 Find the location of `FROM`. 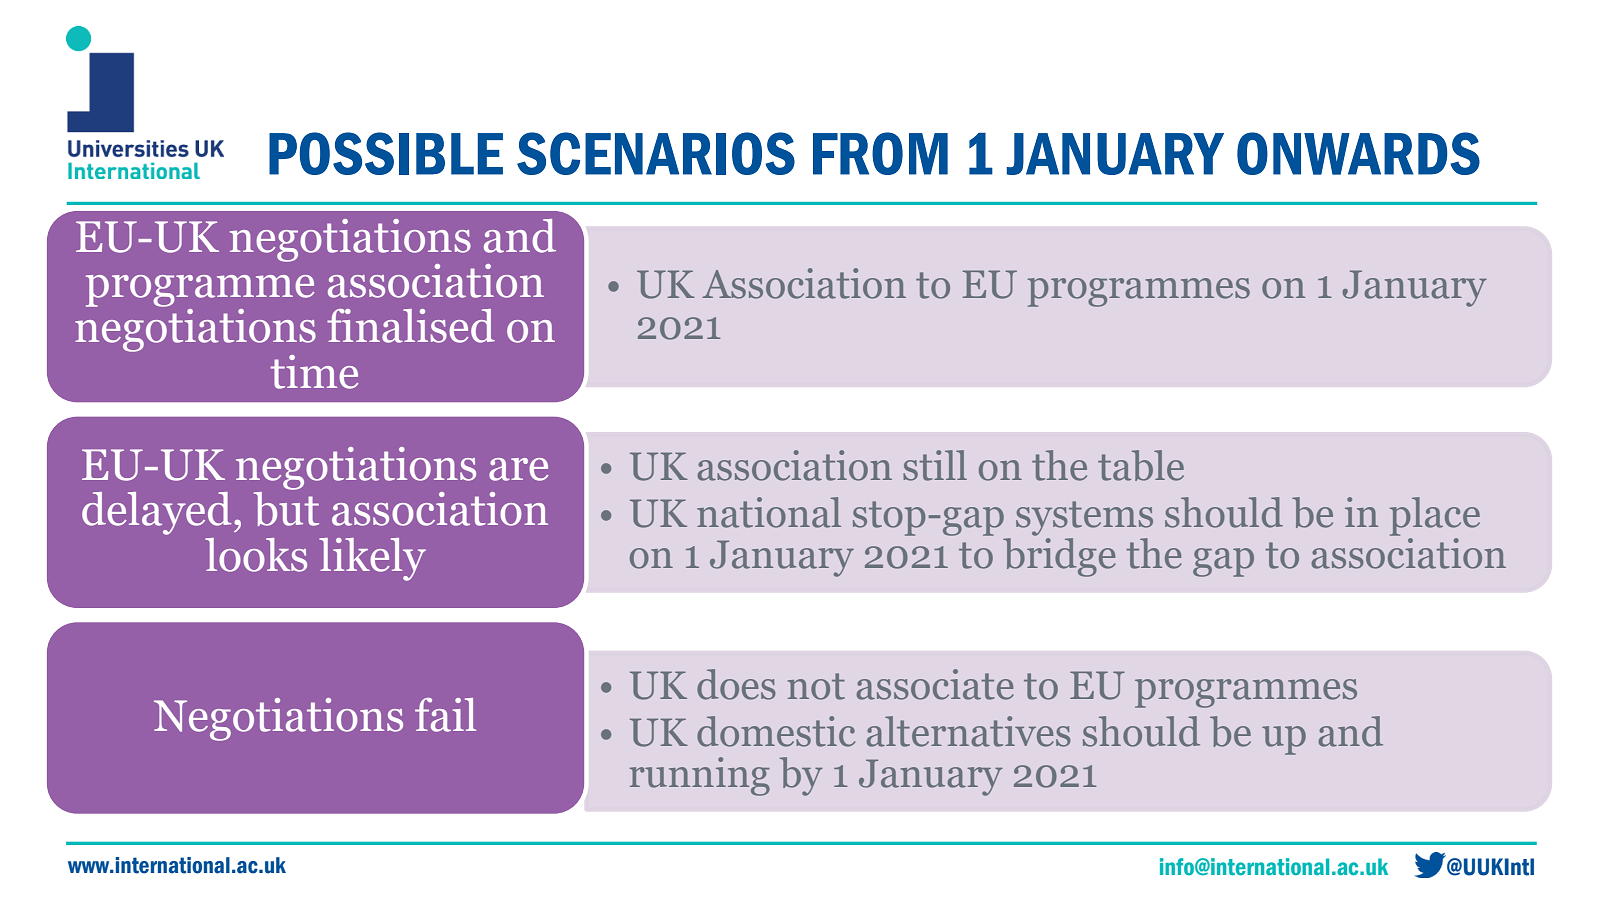

FROM is located at coordinates (880, 153).
